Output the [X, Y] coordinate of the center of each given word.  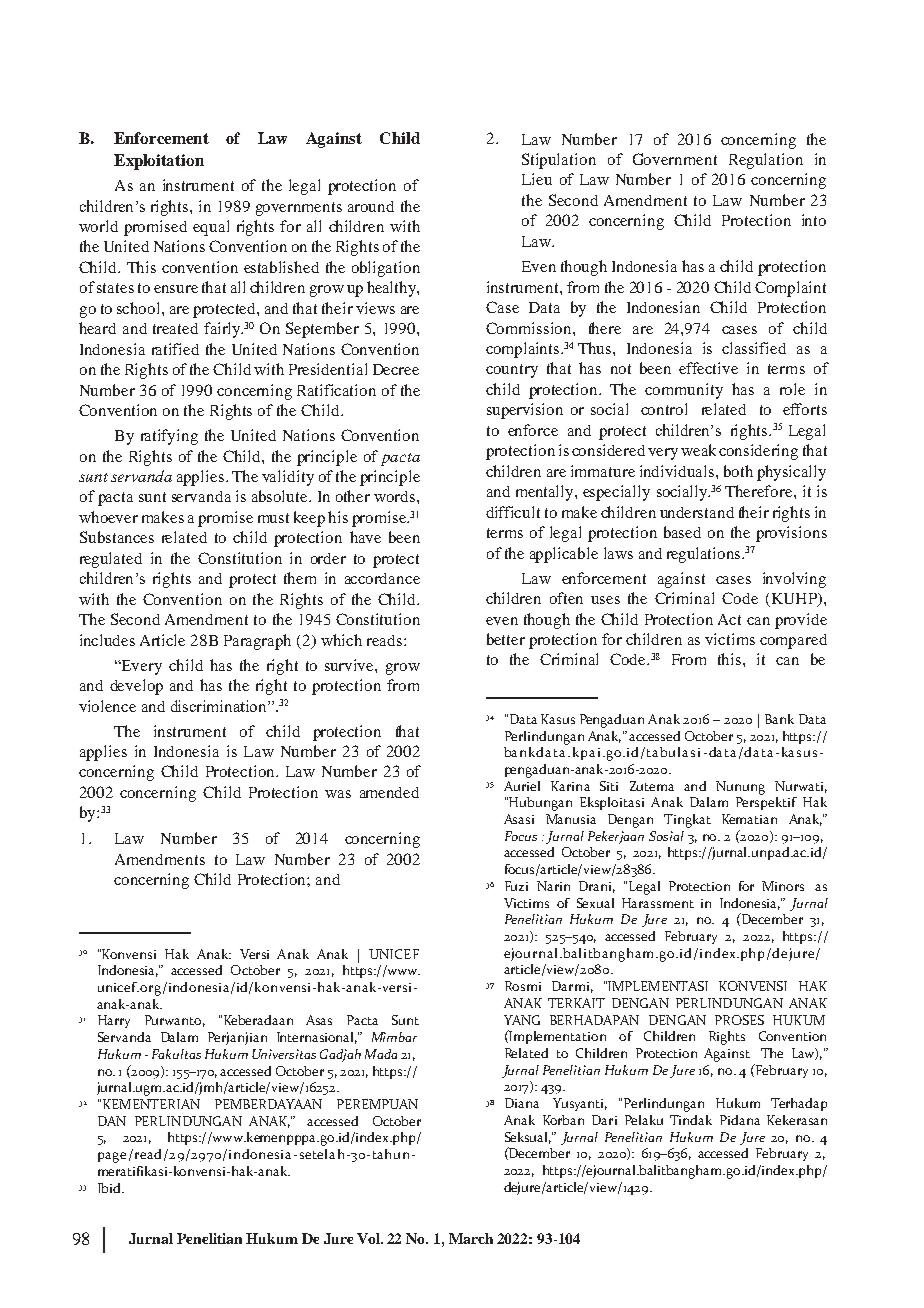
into [814, 220]
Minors [783, 886]
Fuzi [516, 886]
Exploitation [159, 162]
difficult [513, 512]
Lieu [537, 179]
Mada [381, 1054]
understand [697, 512]
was [338, 794]
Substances [117, 537]
